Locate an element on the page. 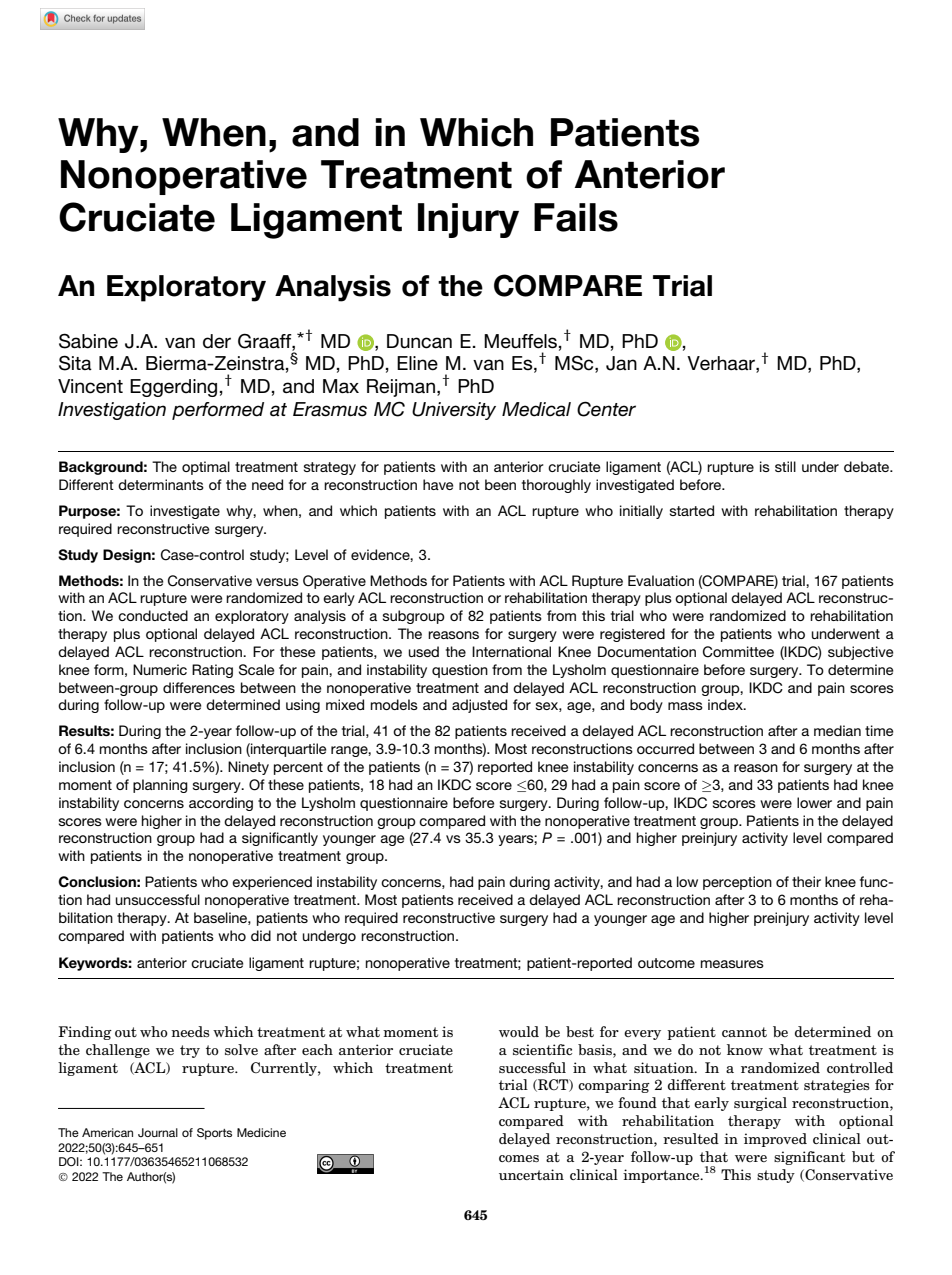 Image resolution: width=952 pixels, height=1275 pixels. index is located at coordinates (726, 704).
